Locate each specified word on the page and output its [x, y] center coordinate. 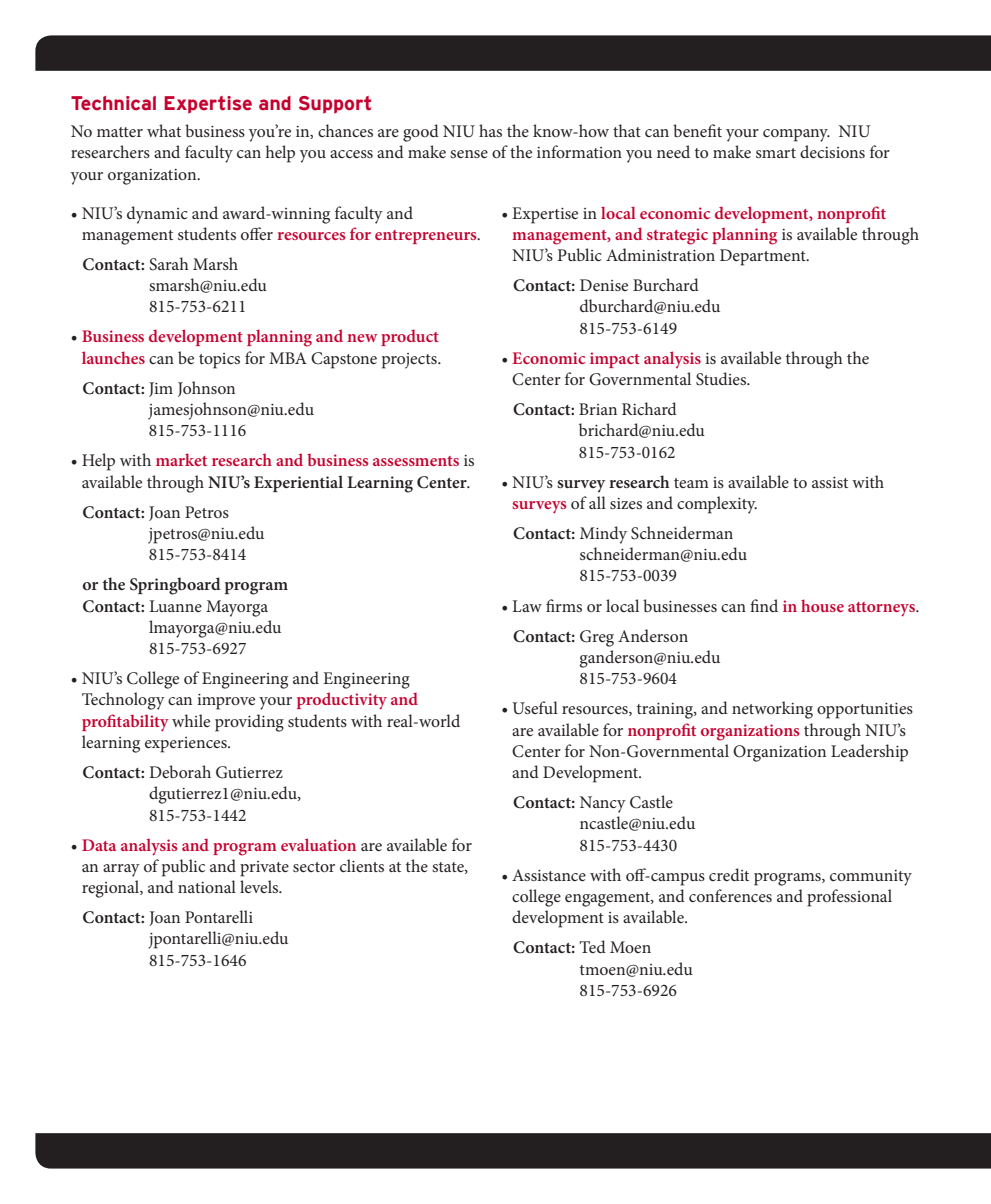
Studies [722, 379]
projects [410, 361]
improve [226, 702]
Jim [161, 389]
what [164, 130]
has [490, 130]
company [796, 135]
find [764, 605]
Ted [592, 946]
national [207, 886]
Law [527, 606]
